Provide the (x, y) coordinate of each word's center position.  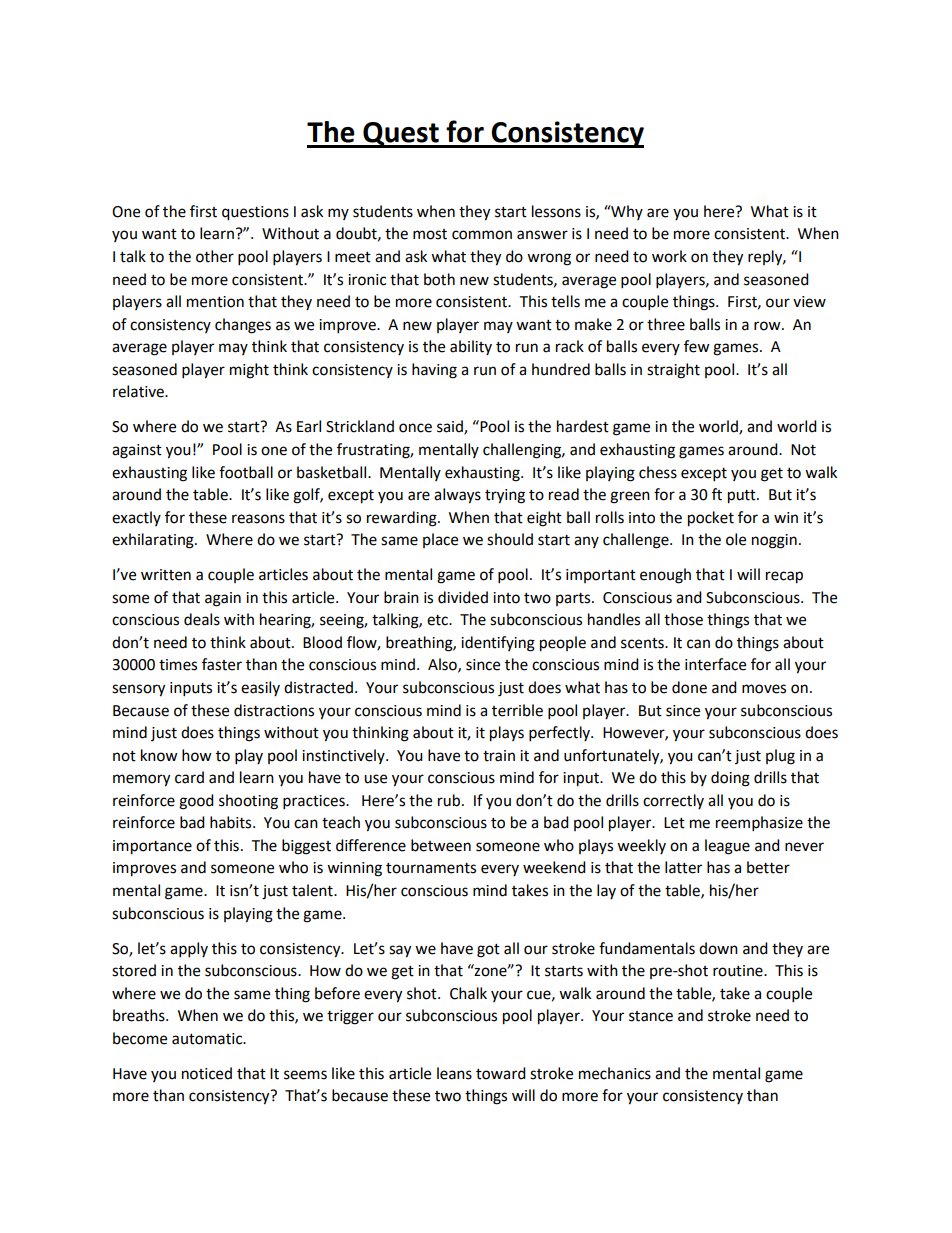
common (482, 235)
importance (152, 847)
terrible (517, 710)
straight (673, 371)
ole (736, 539)
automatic (208, 1039)
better (768, 867)
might (249, 371)
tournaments (431, 868)
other (215, 256)
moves (764, 689)
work (669, 256)
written (166, 575)
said (451, 427)
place (440, 540)
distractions (274, 710)
